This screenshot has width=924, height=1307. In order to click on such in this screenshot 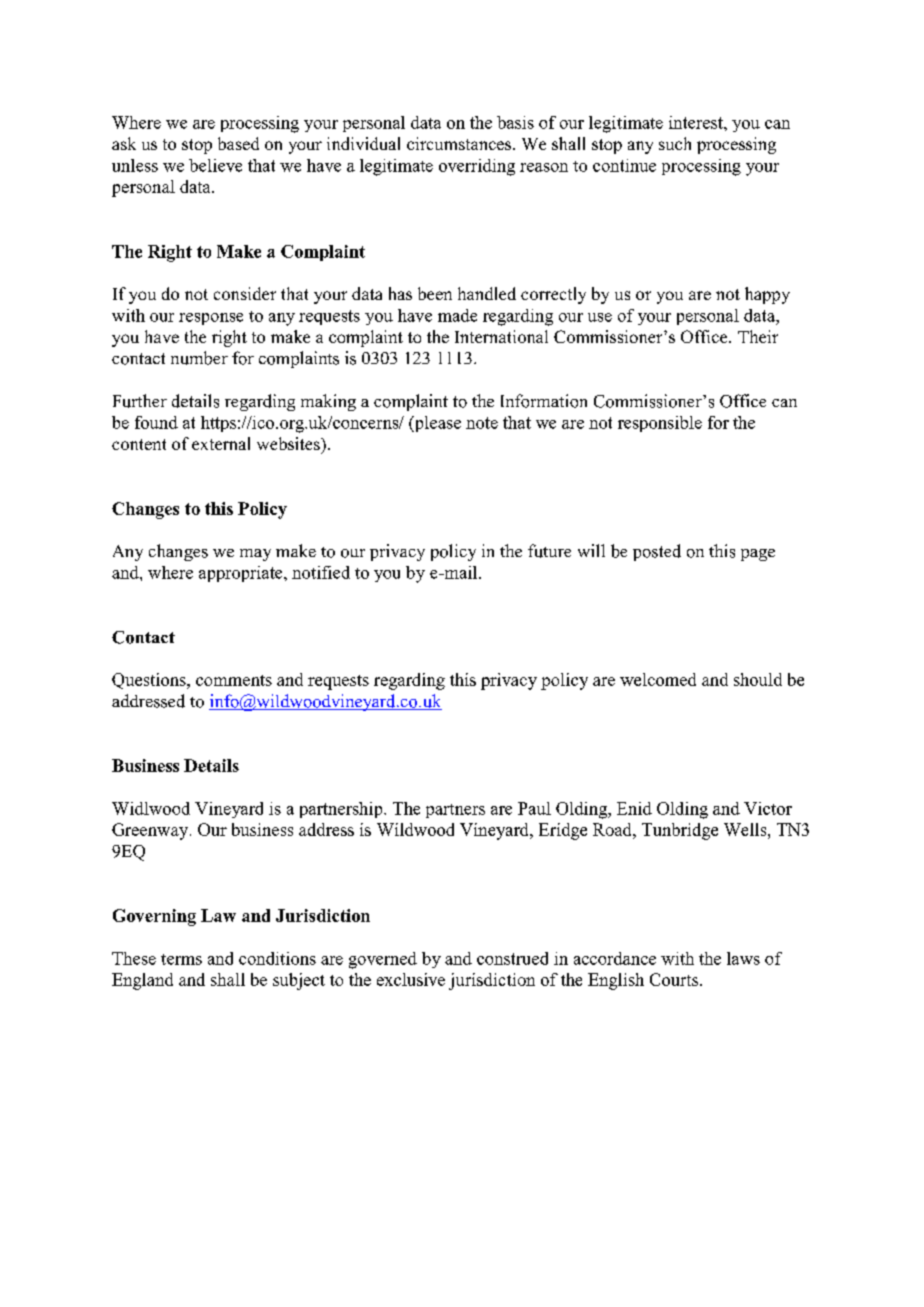, I will do `click(675, 143)`.
